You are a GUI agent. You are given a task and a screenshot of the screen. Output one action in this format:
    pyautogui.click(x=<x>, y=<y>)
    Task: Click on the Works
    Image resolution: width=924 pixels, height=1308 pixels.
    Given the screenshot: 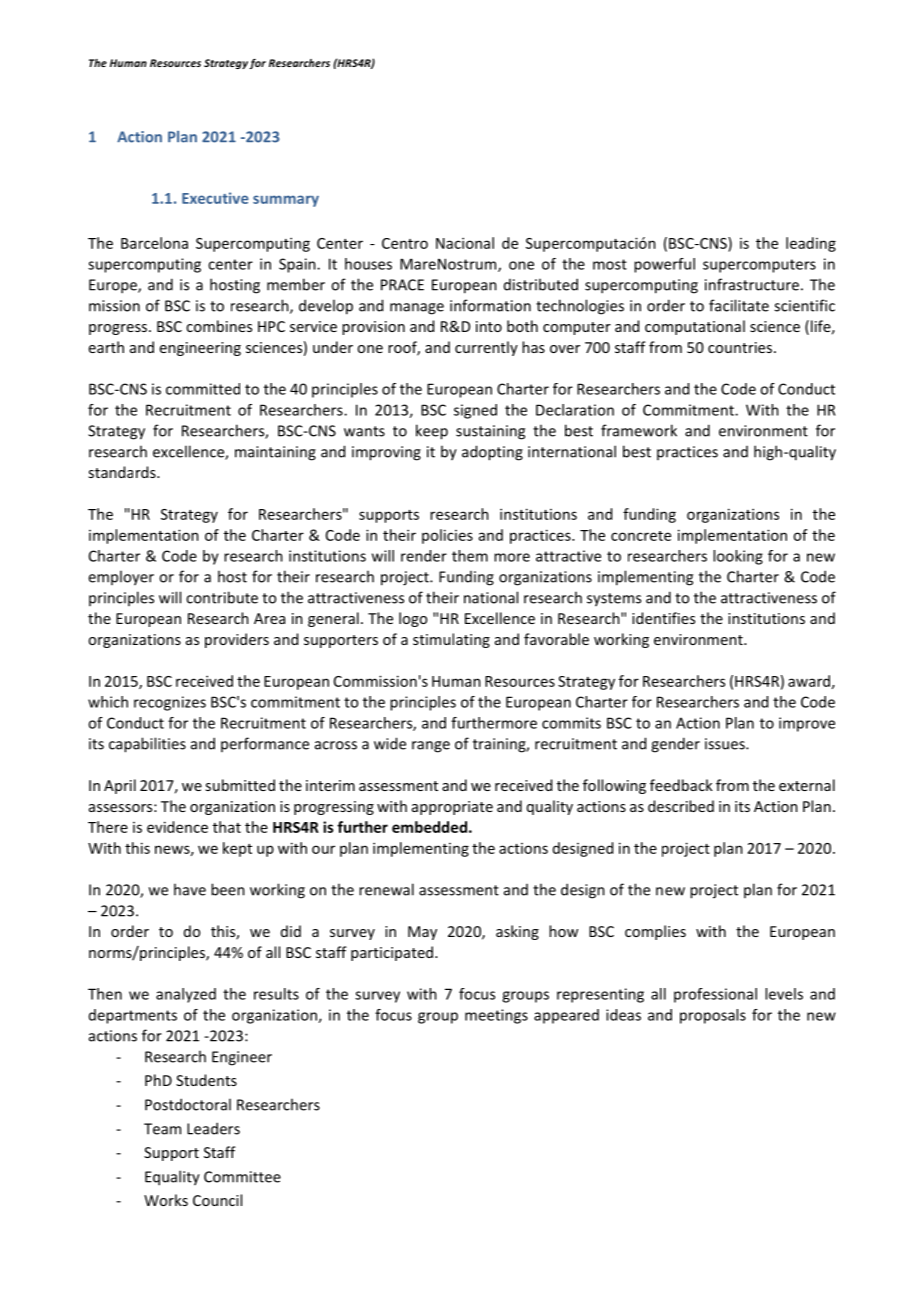 What is the action you would take?
    pyautogui.click(x=166, y=1200)
